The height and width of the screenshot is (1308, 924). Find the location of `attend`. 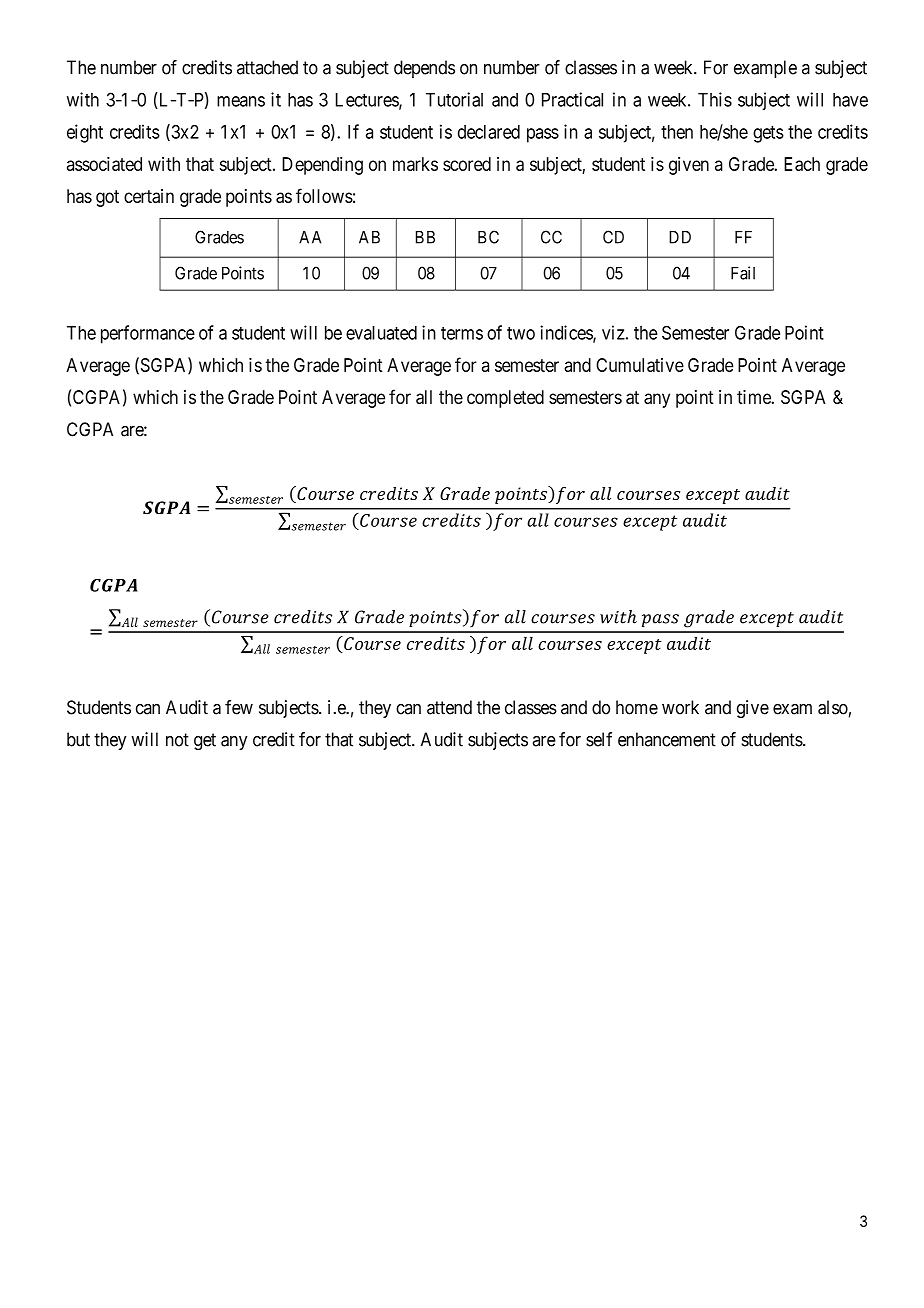

attend is located at coordinates (449, 707).
